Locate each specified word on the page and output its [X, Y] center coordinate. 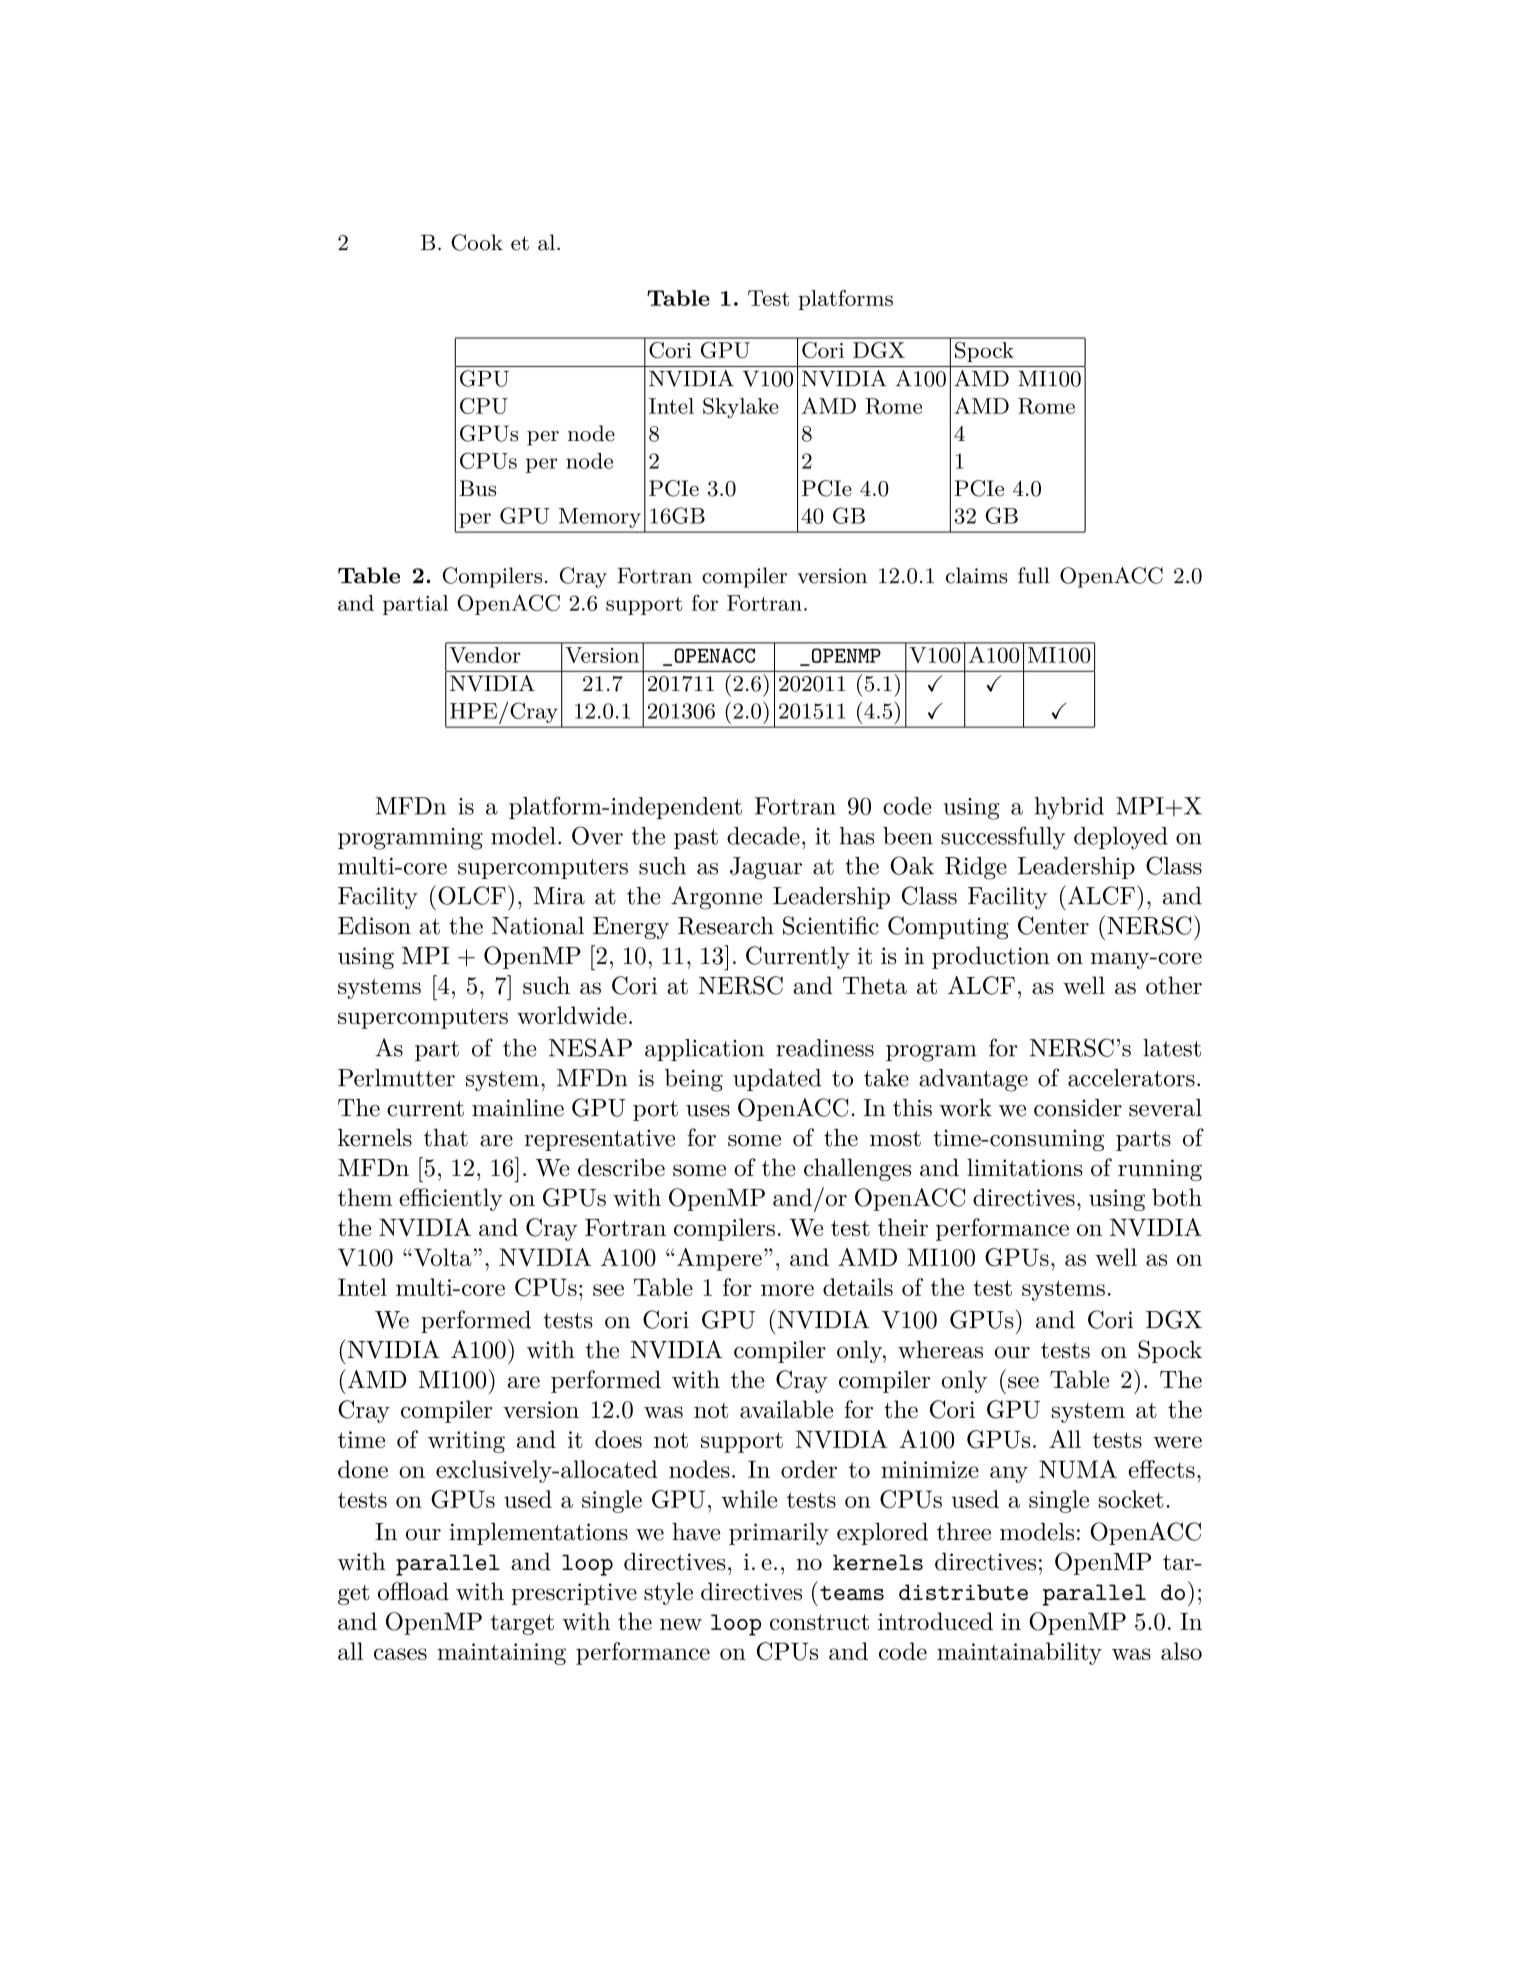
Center [1053, 925]
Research [726, 926]
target [522, 1624]
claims [977, 575]
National [538, 925]
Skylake [741, 408]
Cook [477, 242]
